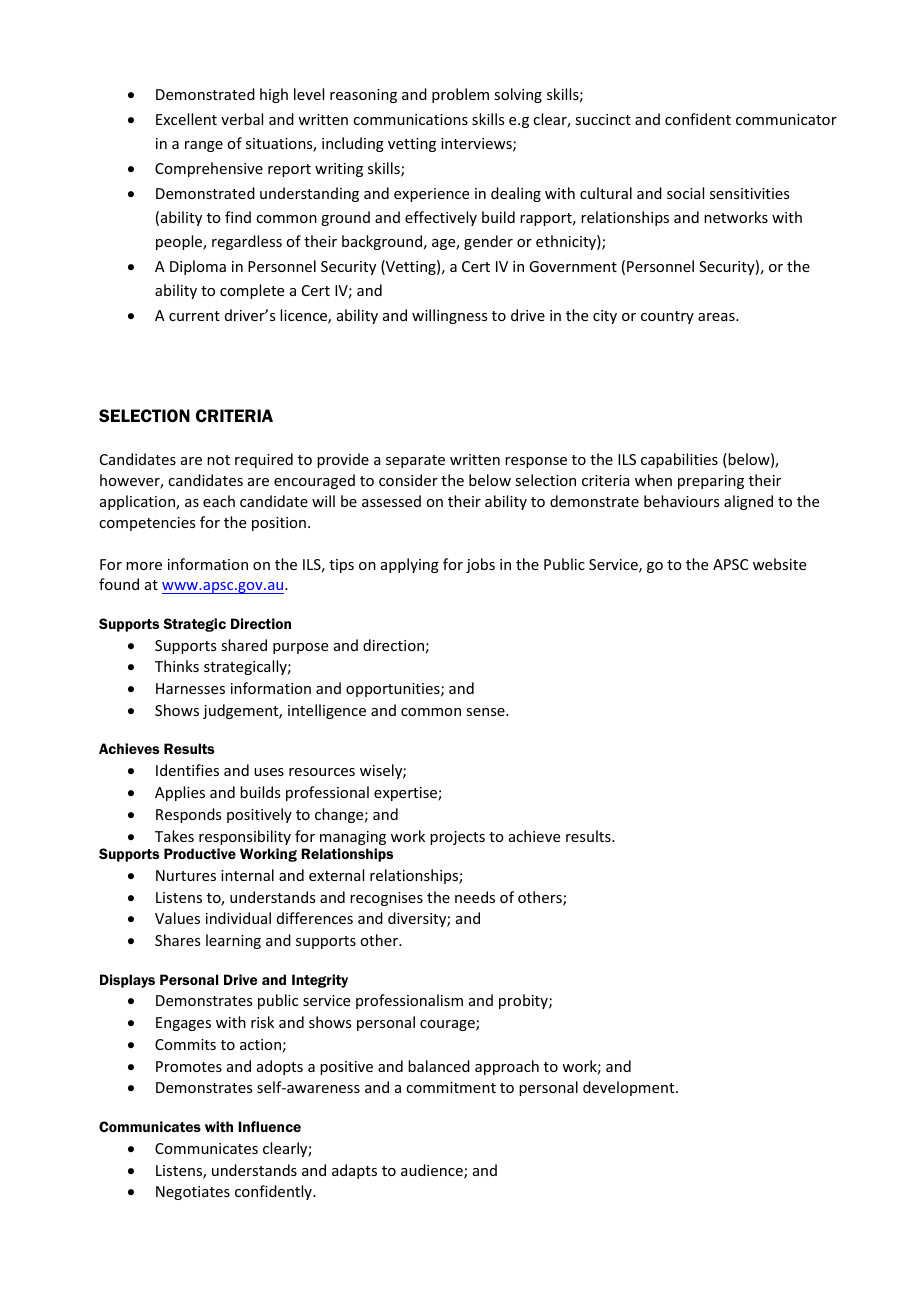  I want to click on audience, so click(433, 1171).
